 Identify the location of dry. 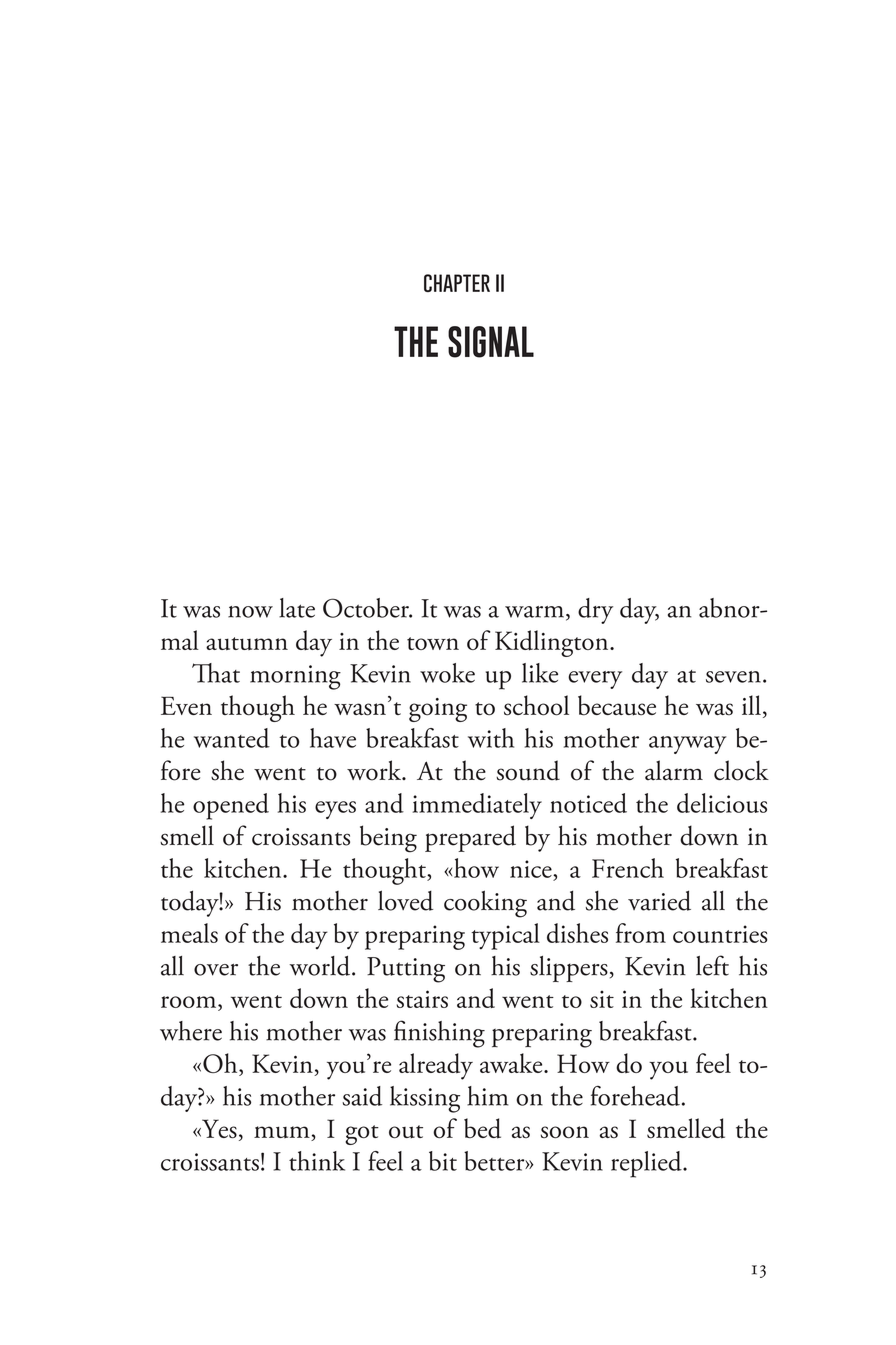
(595, 611).
